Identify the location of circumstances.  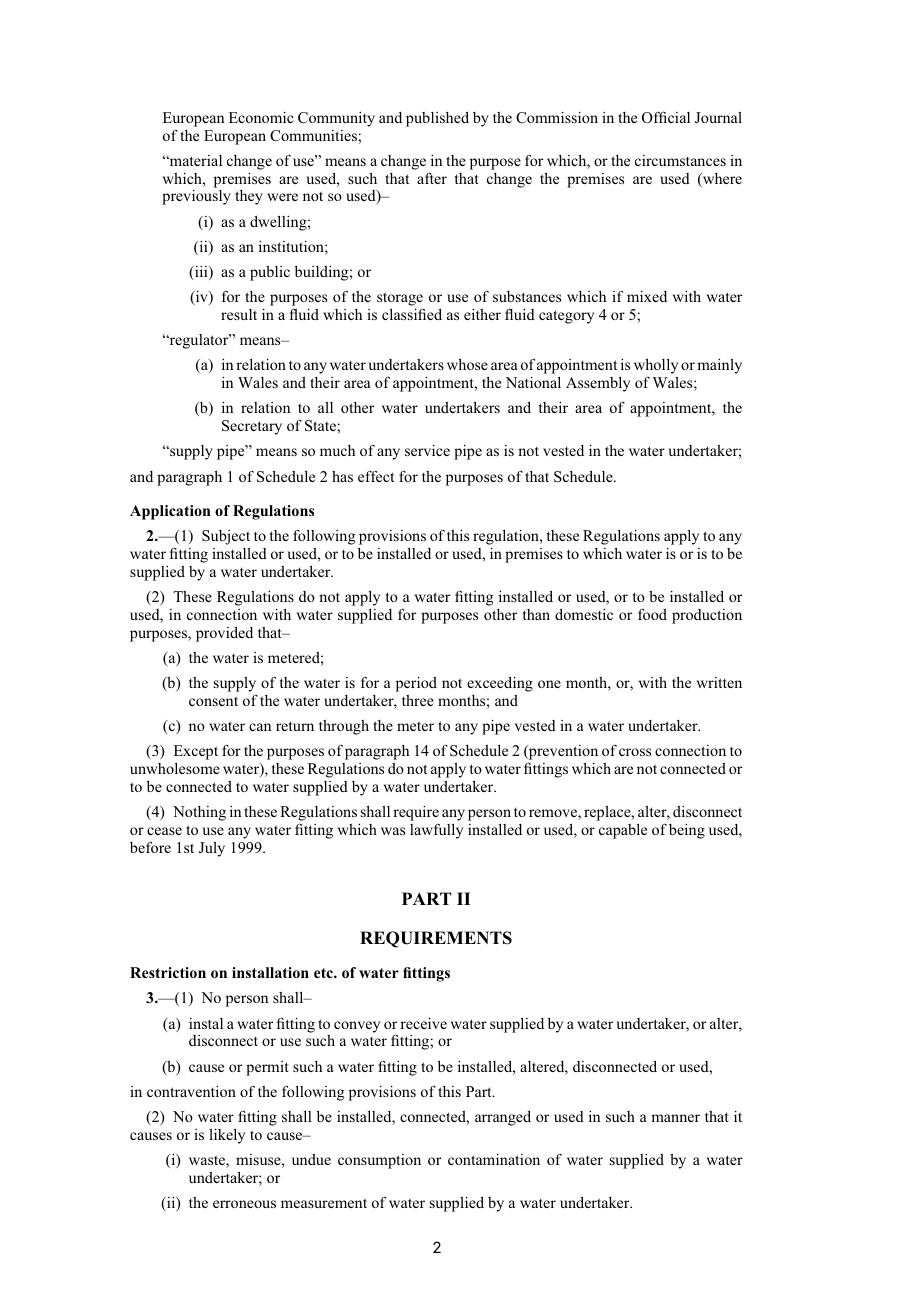
(680, 160).
